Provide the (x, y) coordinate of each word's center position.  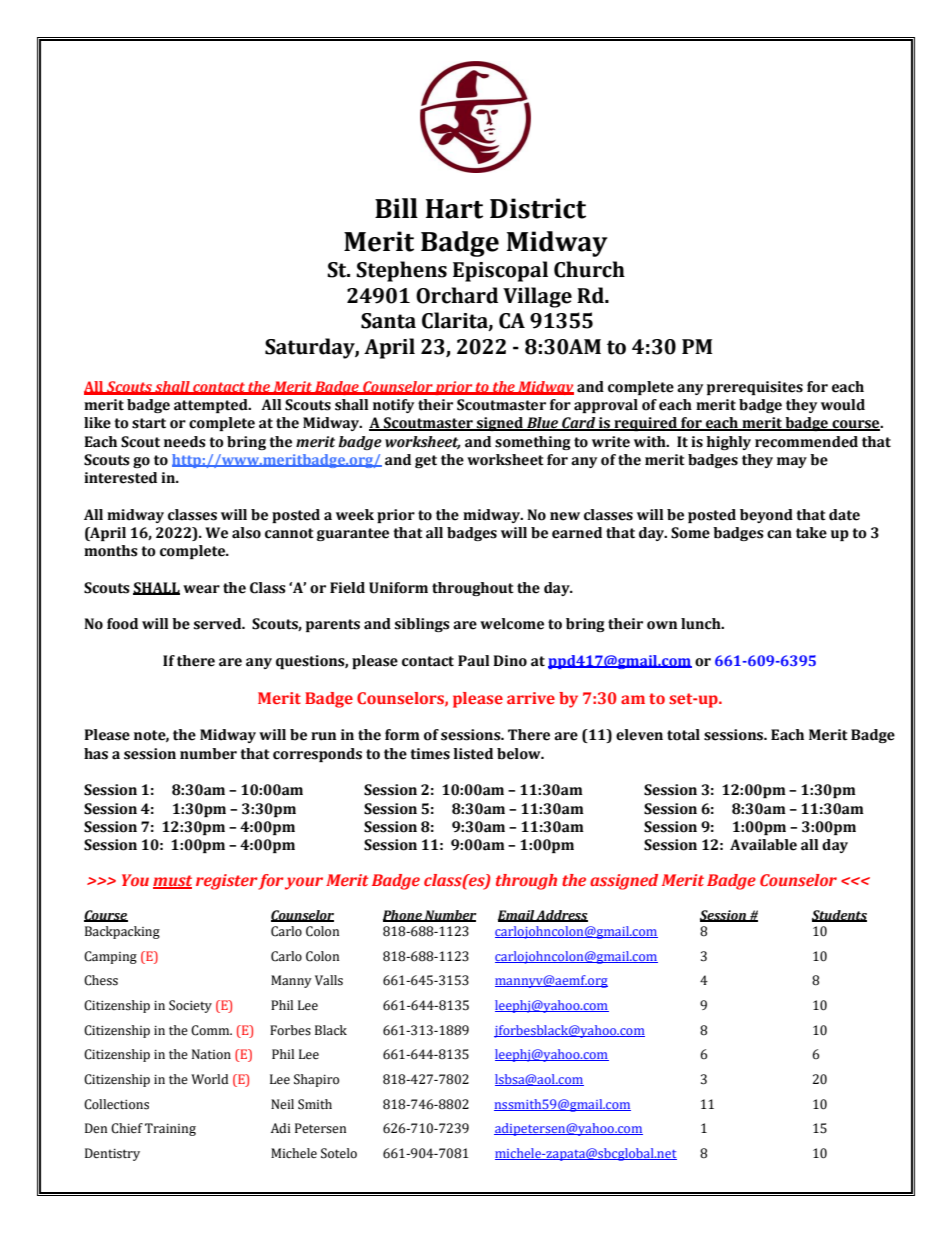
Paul (474, 661)
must (172, 882)
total (683, 735)
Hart (454, 209)
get (426, 461)
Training (170, 1129)
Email (517, 916)
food (122, 624)
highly (729, 443)
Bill (396, 208)
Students (839, 916)
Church (589, 269)
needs (185, 442)
